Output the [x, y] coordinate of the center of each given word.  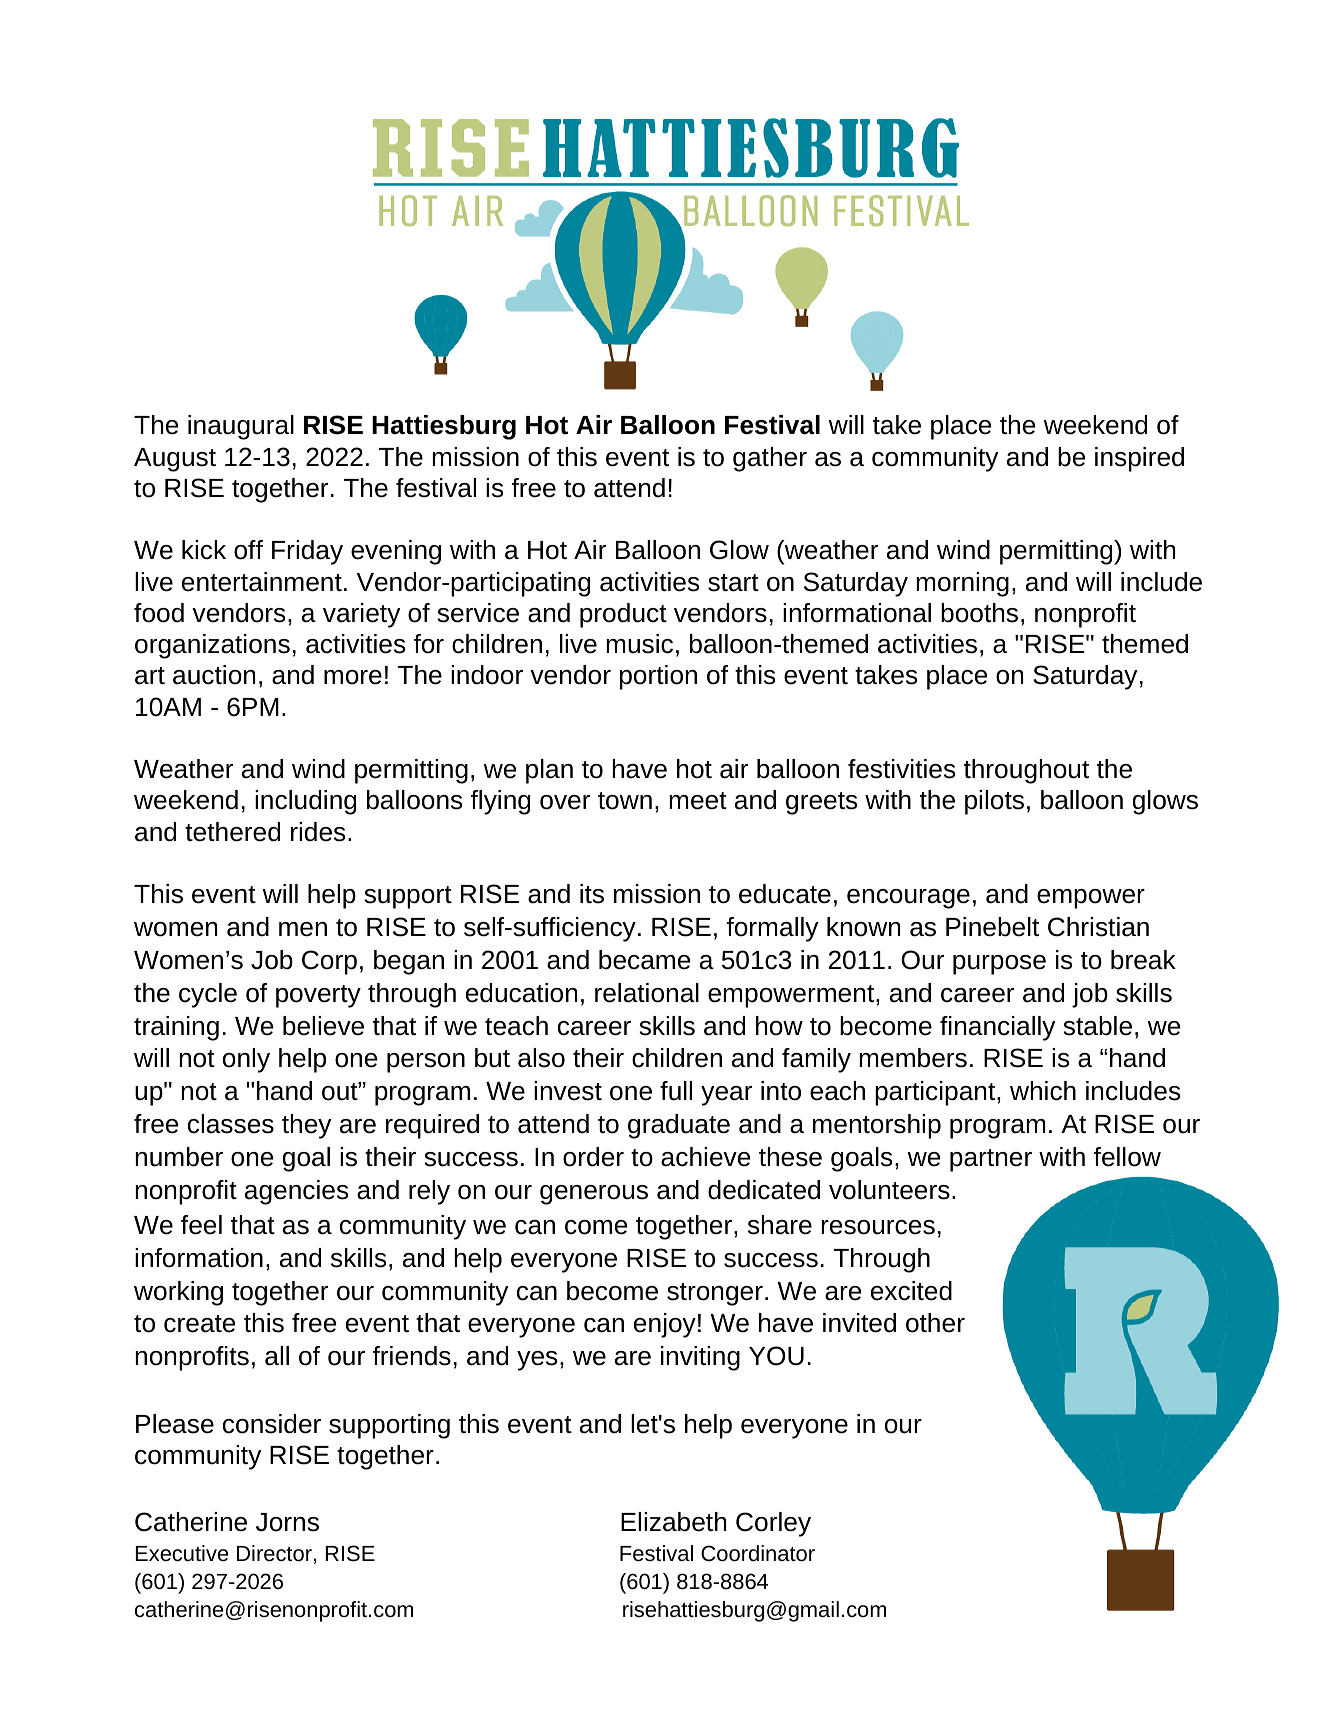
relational [647, 993]
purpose [999, 965]
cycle [208, 995]
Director [274, 1553]
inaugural [241, 427]
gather [770, 459]
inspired [1139, 459]
